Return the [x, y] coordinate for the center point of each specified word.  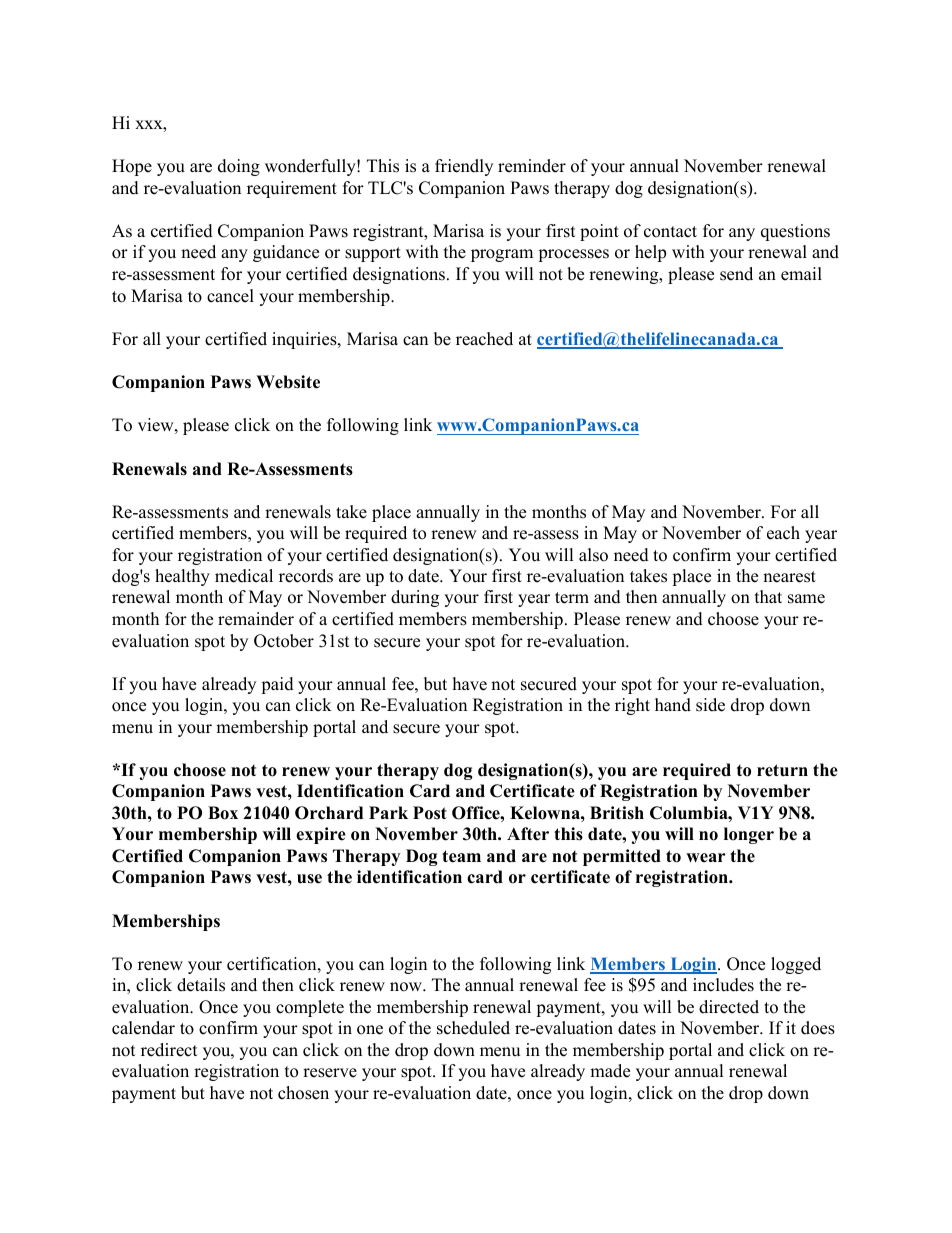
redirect [169, 1050]
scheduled [473, 1028]
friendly [464, 167]
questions [795, 232]
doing [239, 167]
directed [729, 1007]
